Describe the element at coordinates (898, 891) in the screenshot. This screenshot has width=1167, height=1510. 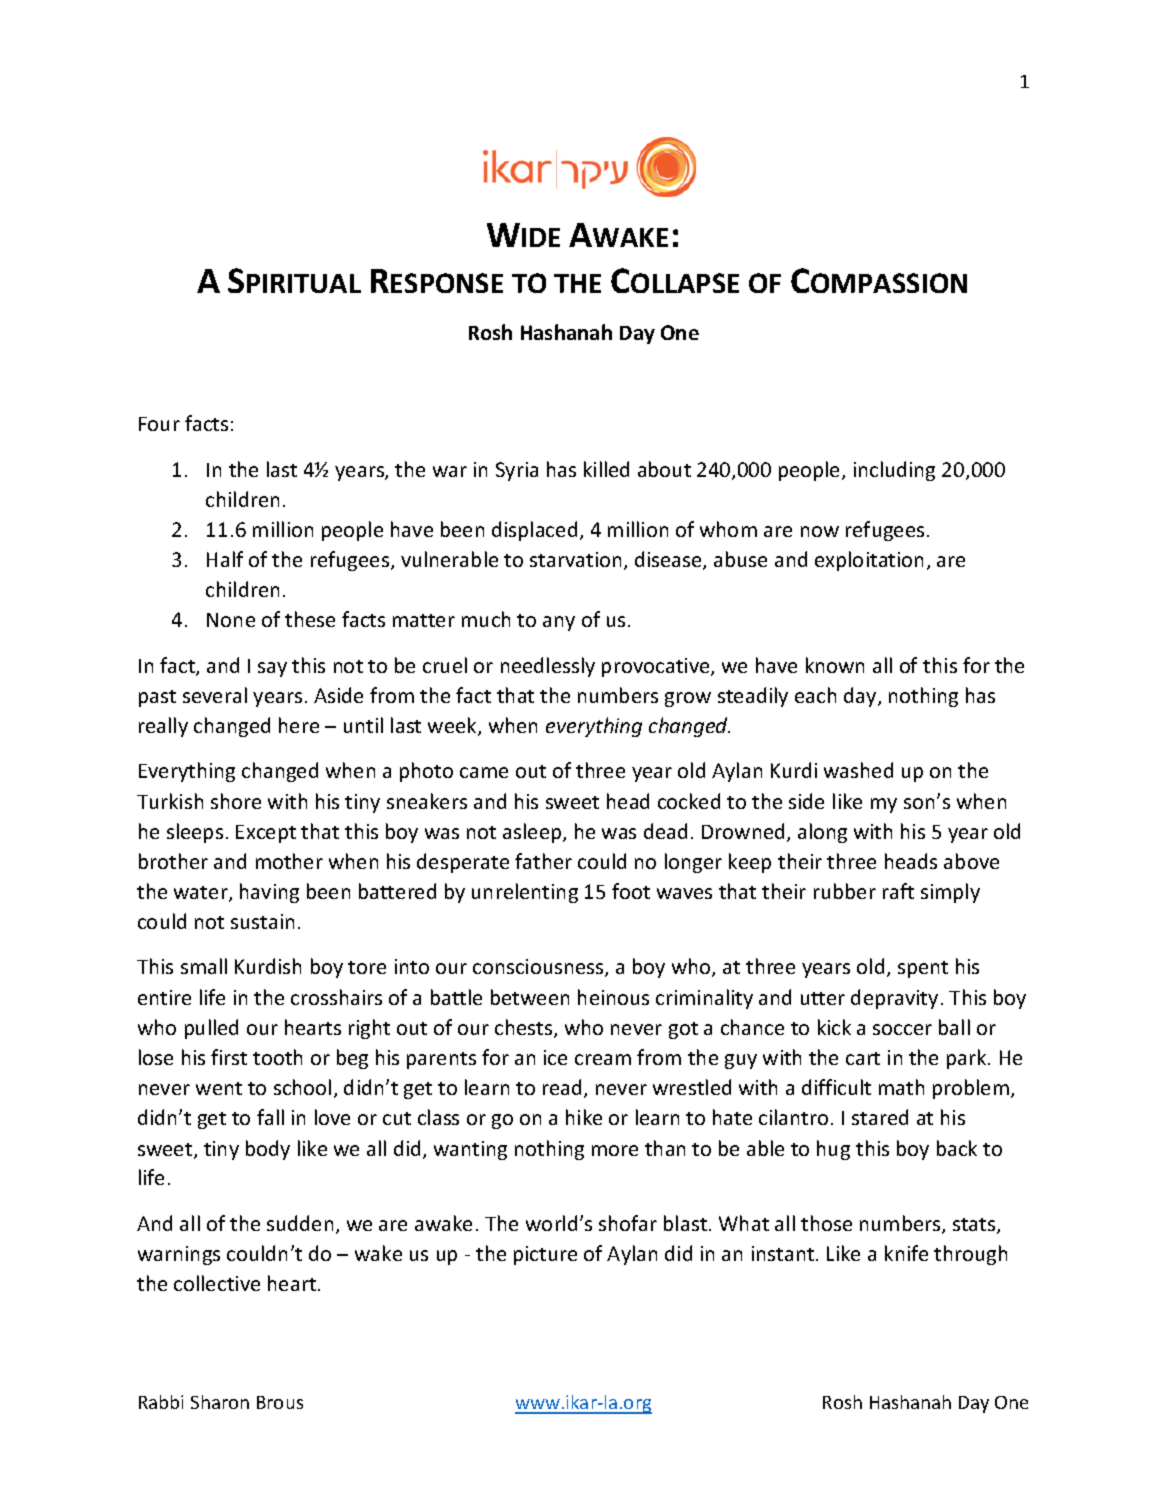
I see `raft` at that location.
